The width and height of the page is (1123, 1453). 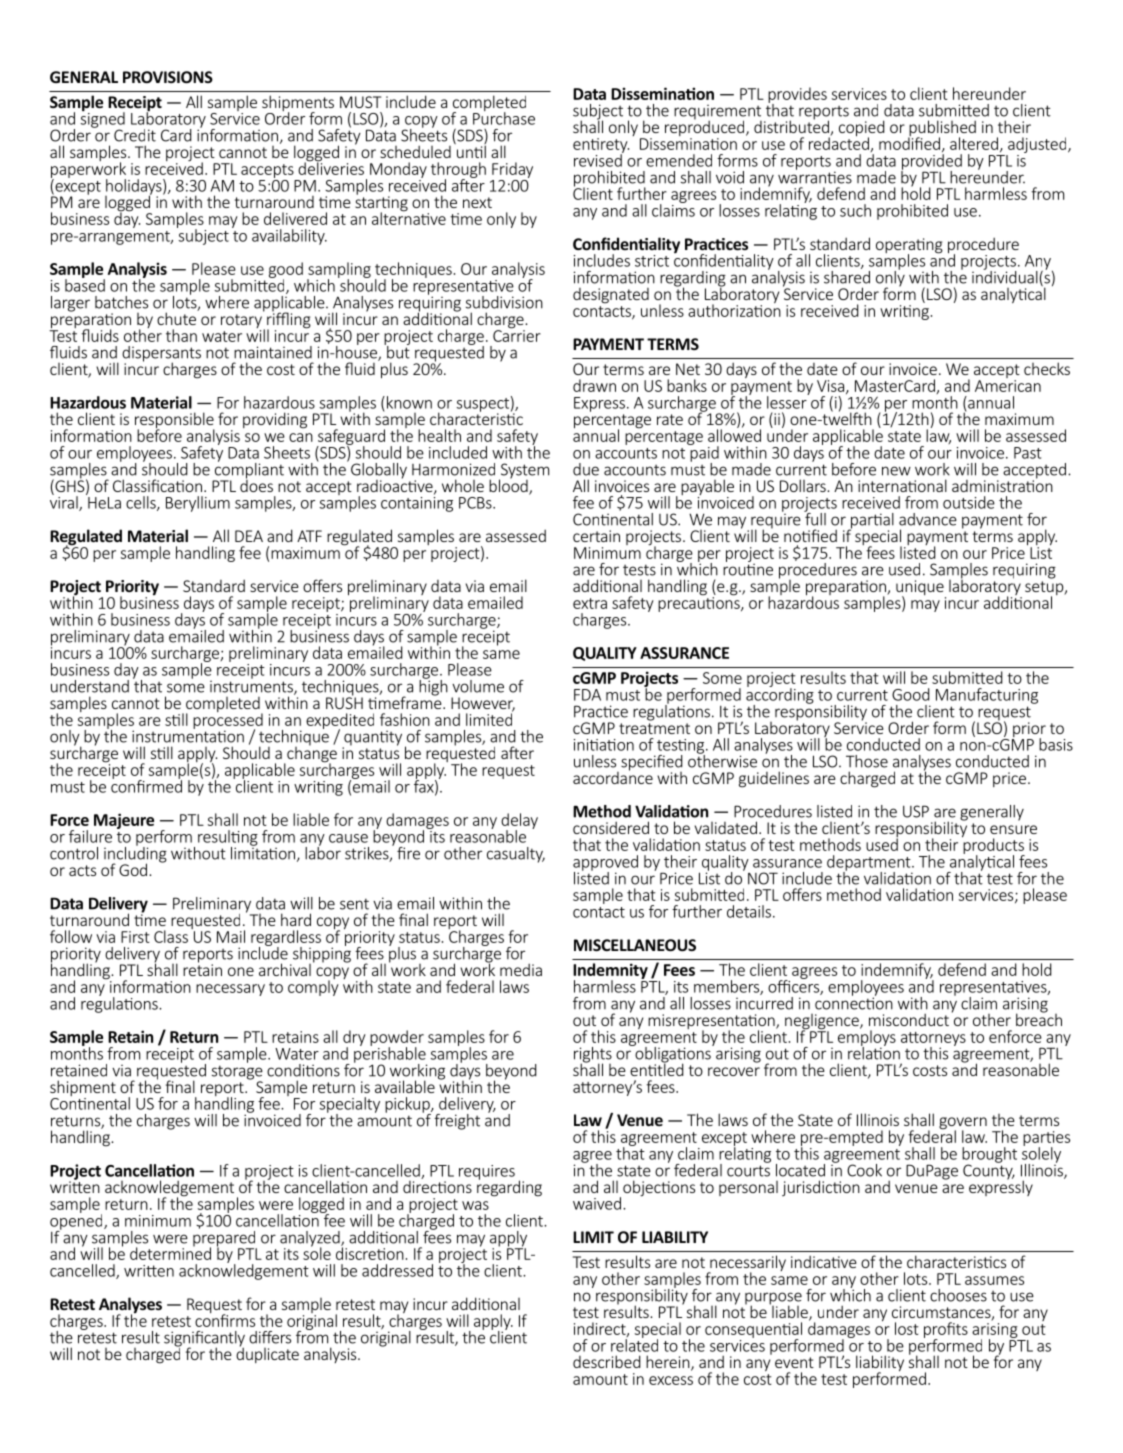 What do you see at coordinates (161, 355) in the page?
I see `dispersants` at bounding box center [161, 355].
